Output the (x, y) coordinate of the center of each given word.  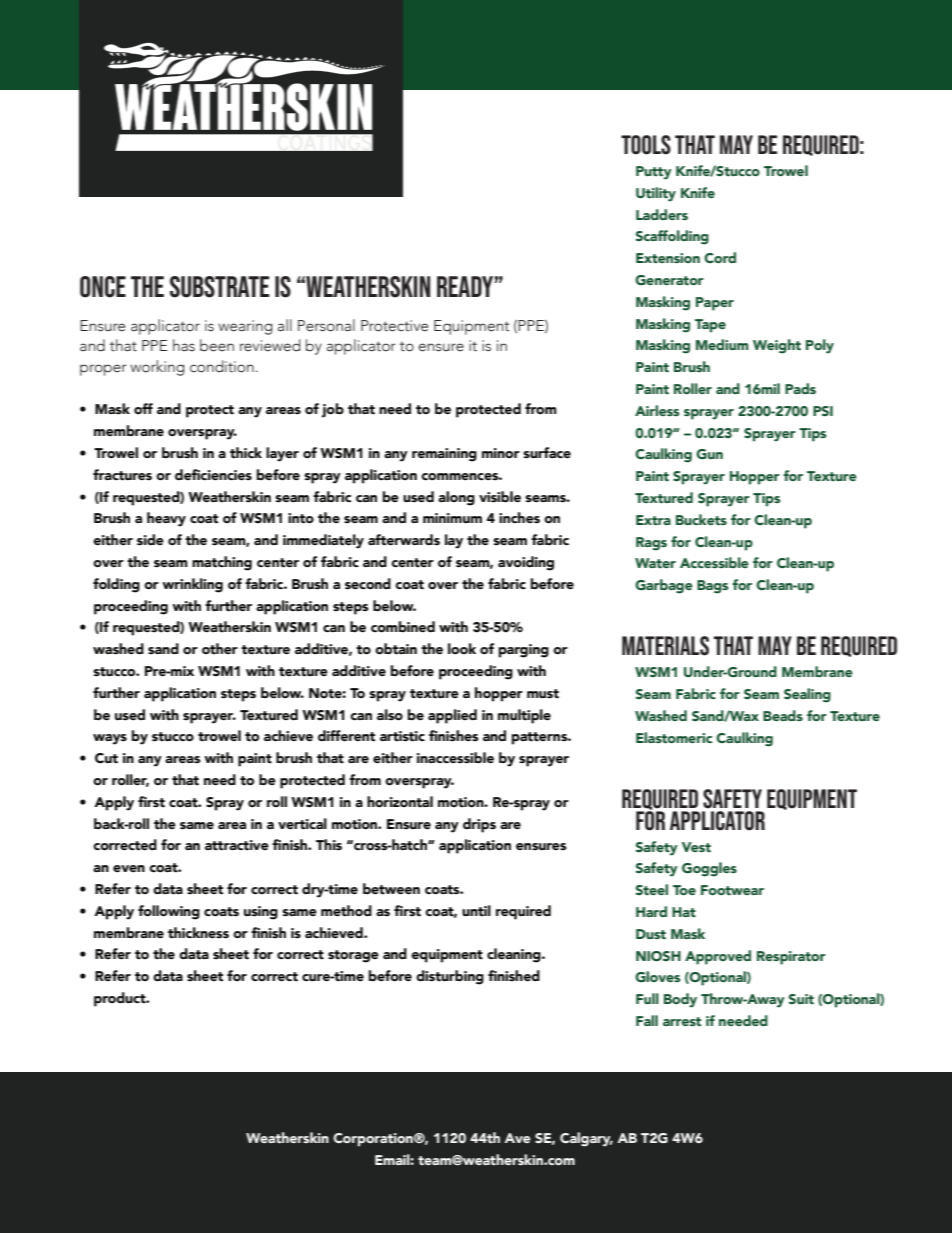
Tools (646, 145)
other (220, 649)
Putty (654, 173)
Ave (517, 1138)
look (462, 649)
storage (353, 956)
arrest (682, 1021)
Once (103, 287)
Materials (665, 646)
